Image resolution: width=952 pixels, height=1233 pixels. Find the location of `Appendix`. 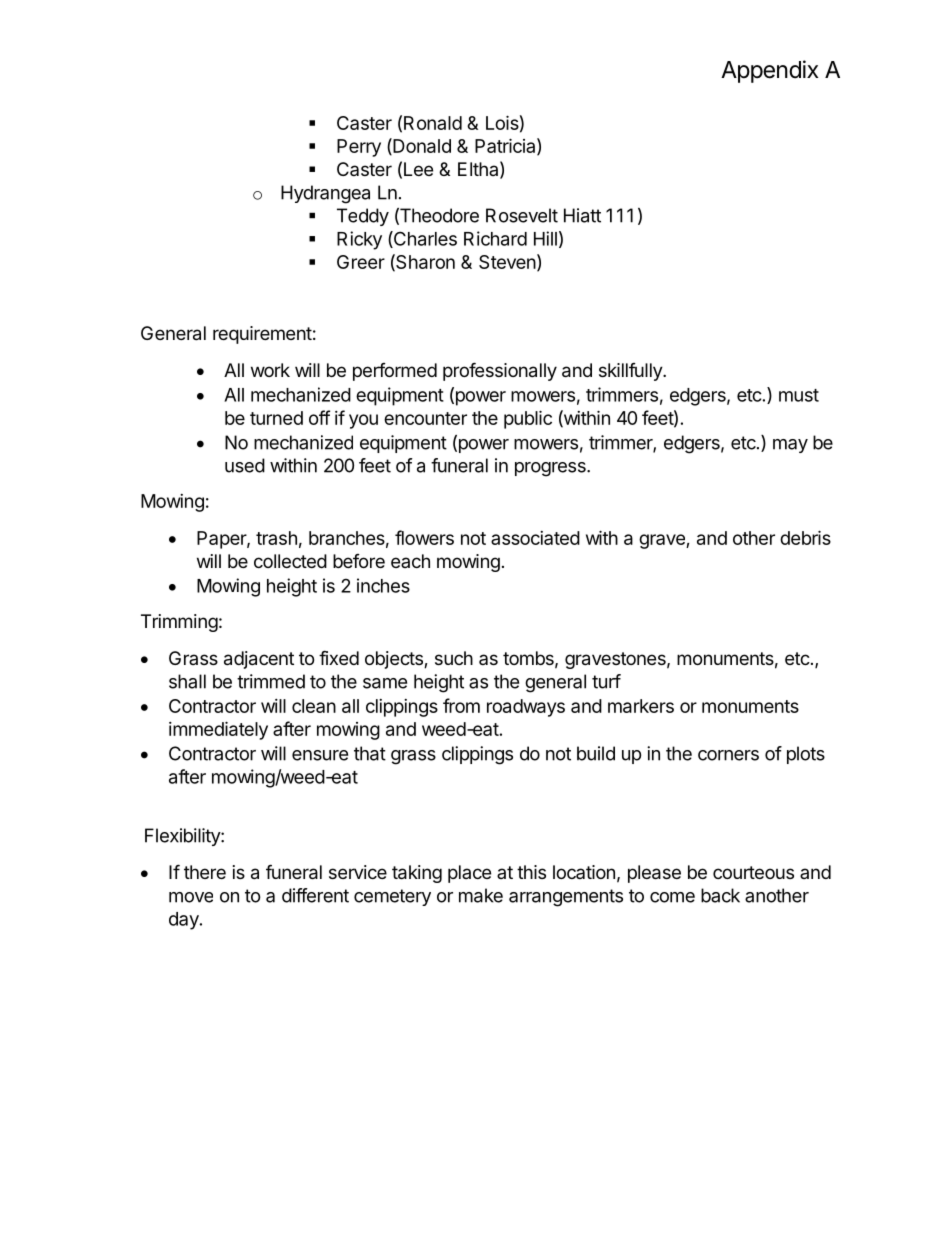

Appendix is located at coordinates (769, 71).
